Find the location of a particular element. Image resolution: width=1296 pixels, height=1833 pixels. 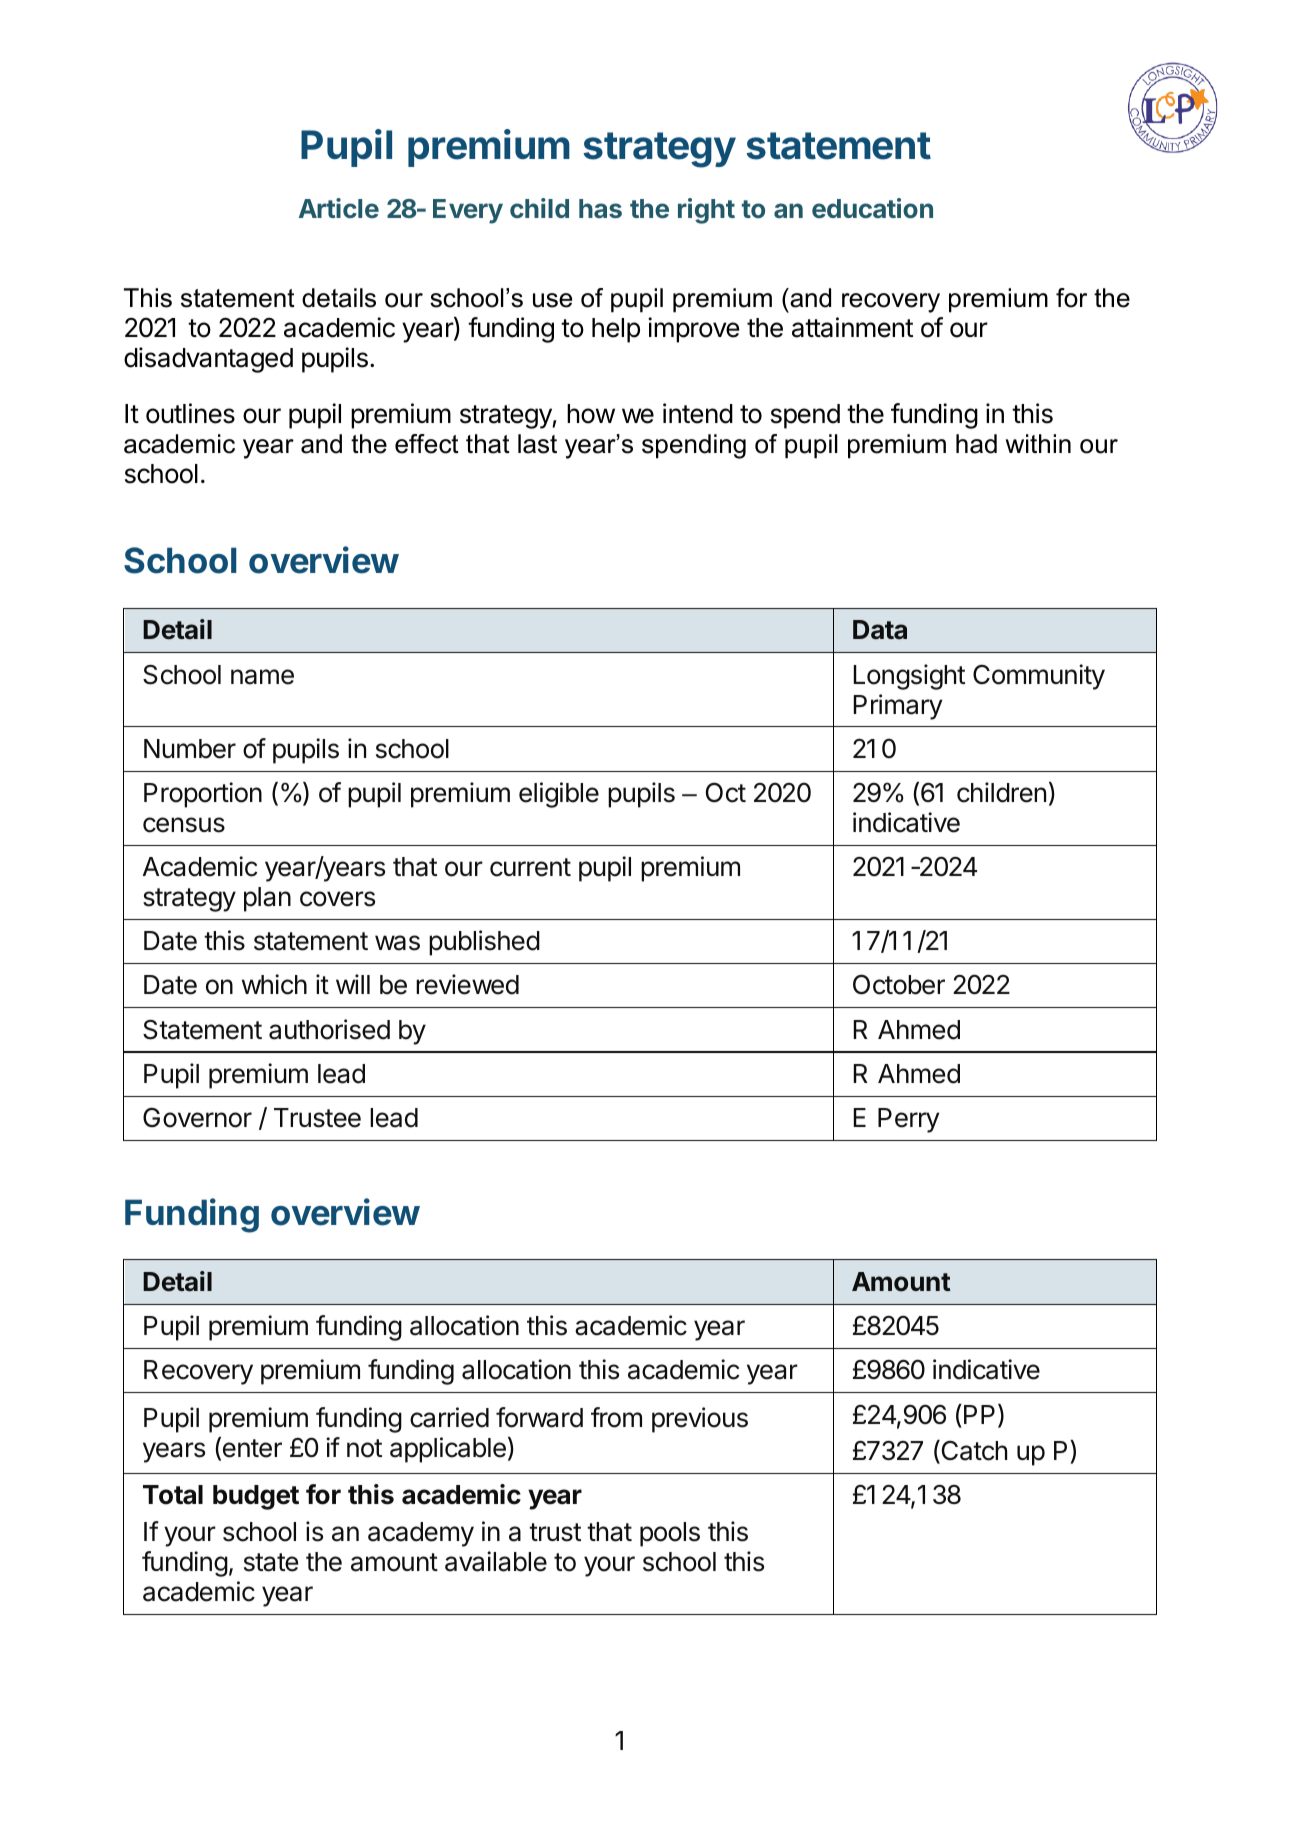

education is located at coordinates (872, 208).
